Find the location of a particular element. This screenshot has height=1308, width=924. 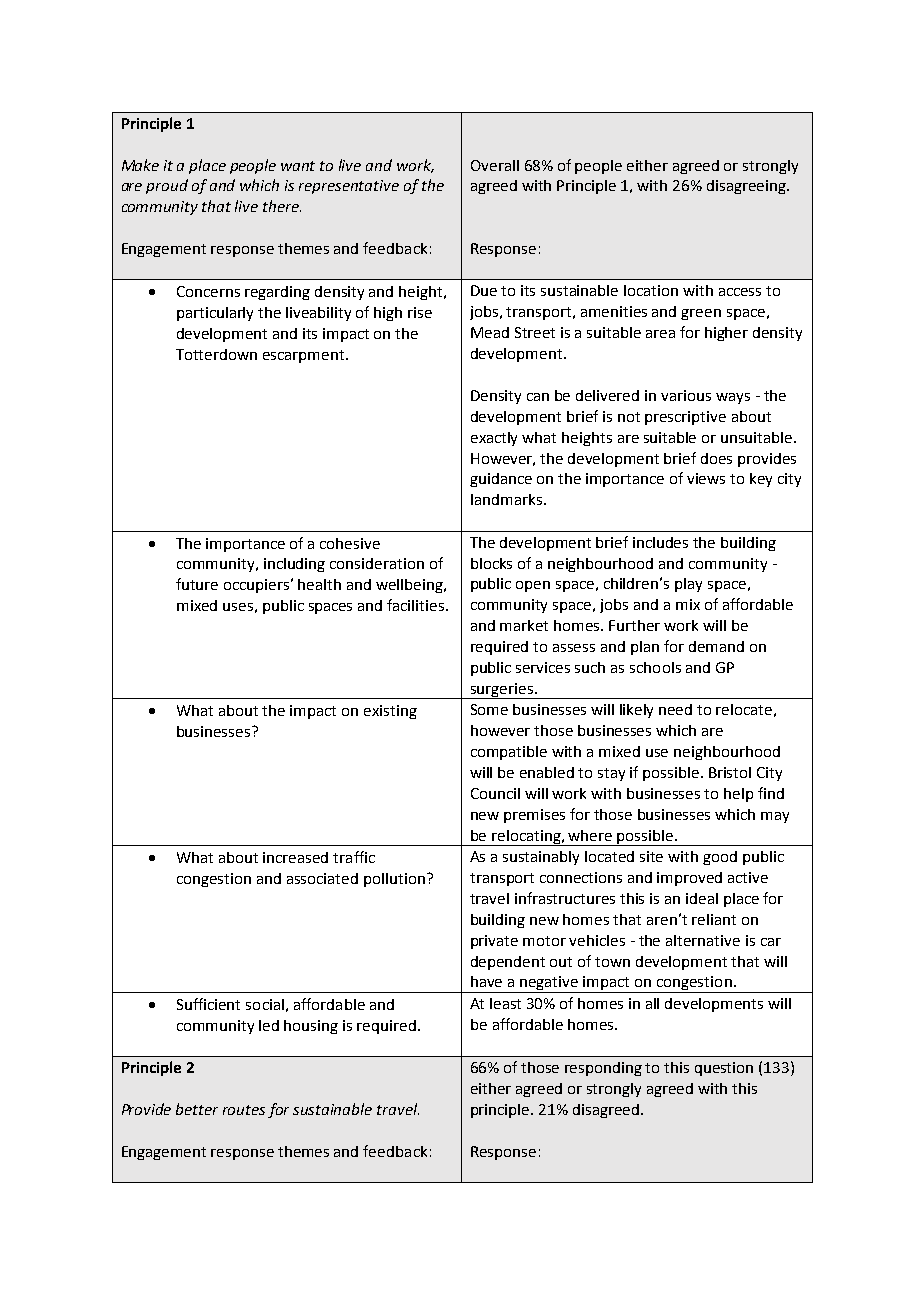

disagreeing is located at coordinates (747, 187).
